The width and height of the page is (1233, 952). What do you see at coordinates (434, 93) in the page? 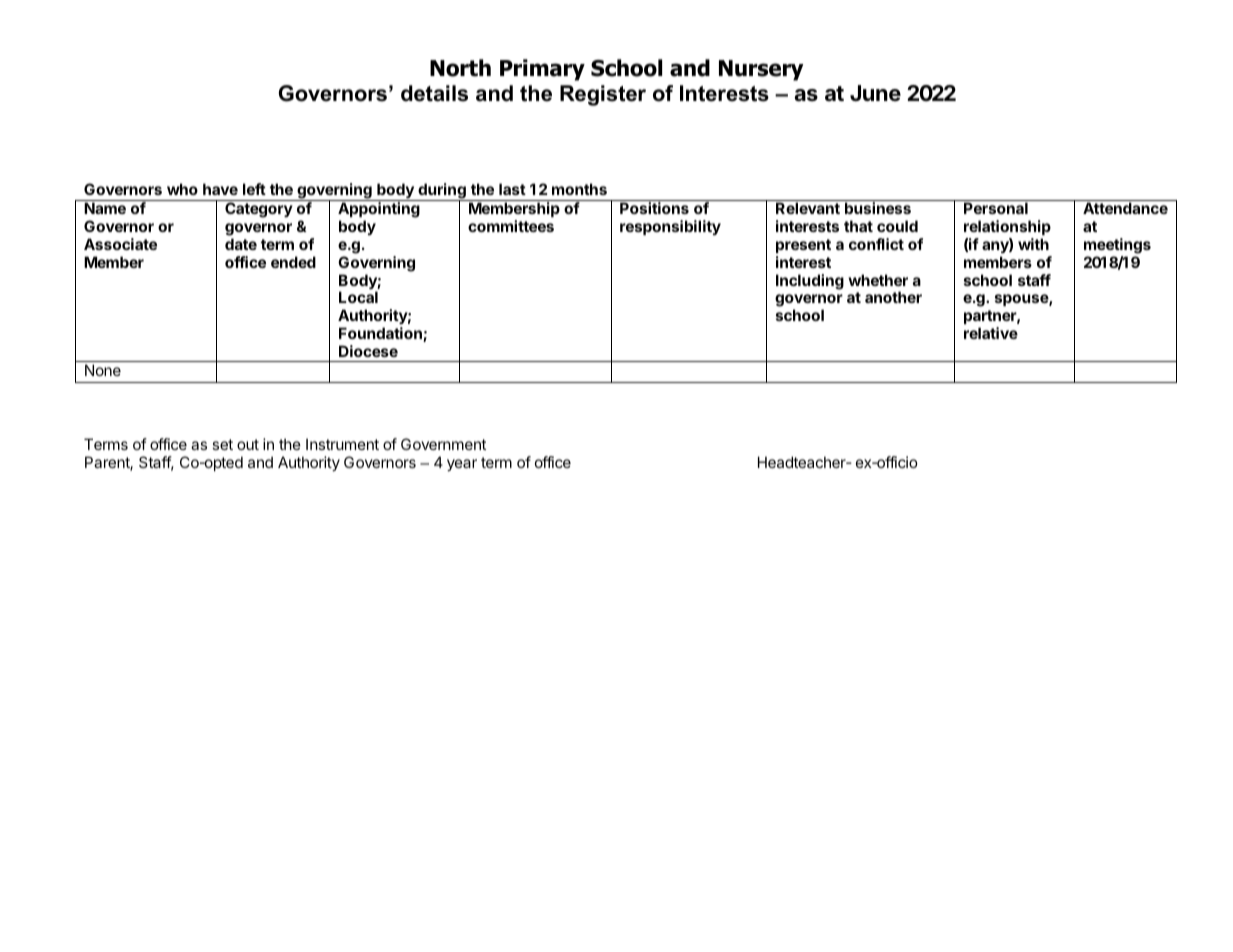
I see `details` at bounding box center [434, 93].
